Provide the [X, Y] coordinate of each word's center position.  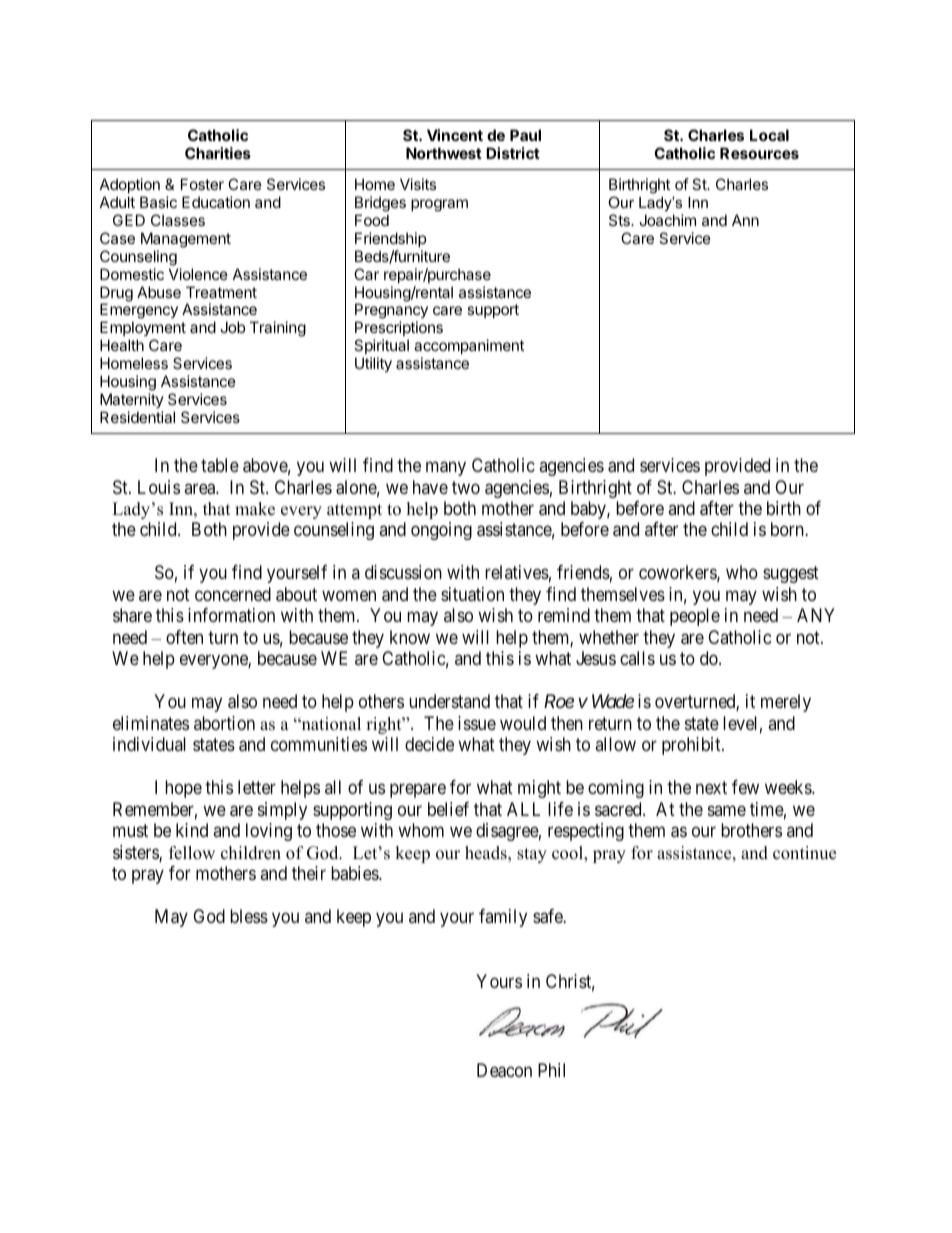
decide [429, 744]
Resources [759, 153]
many [446, 468]
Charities [218, 153]
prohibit [692, 746]
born [788, 529]
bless [249, 916]
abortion [224, 723]
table [220, 465]
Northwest [444, 153]
